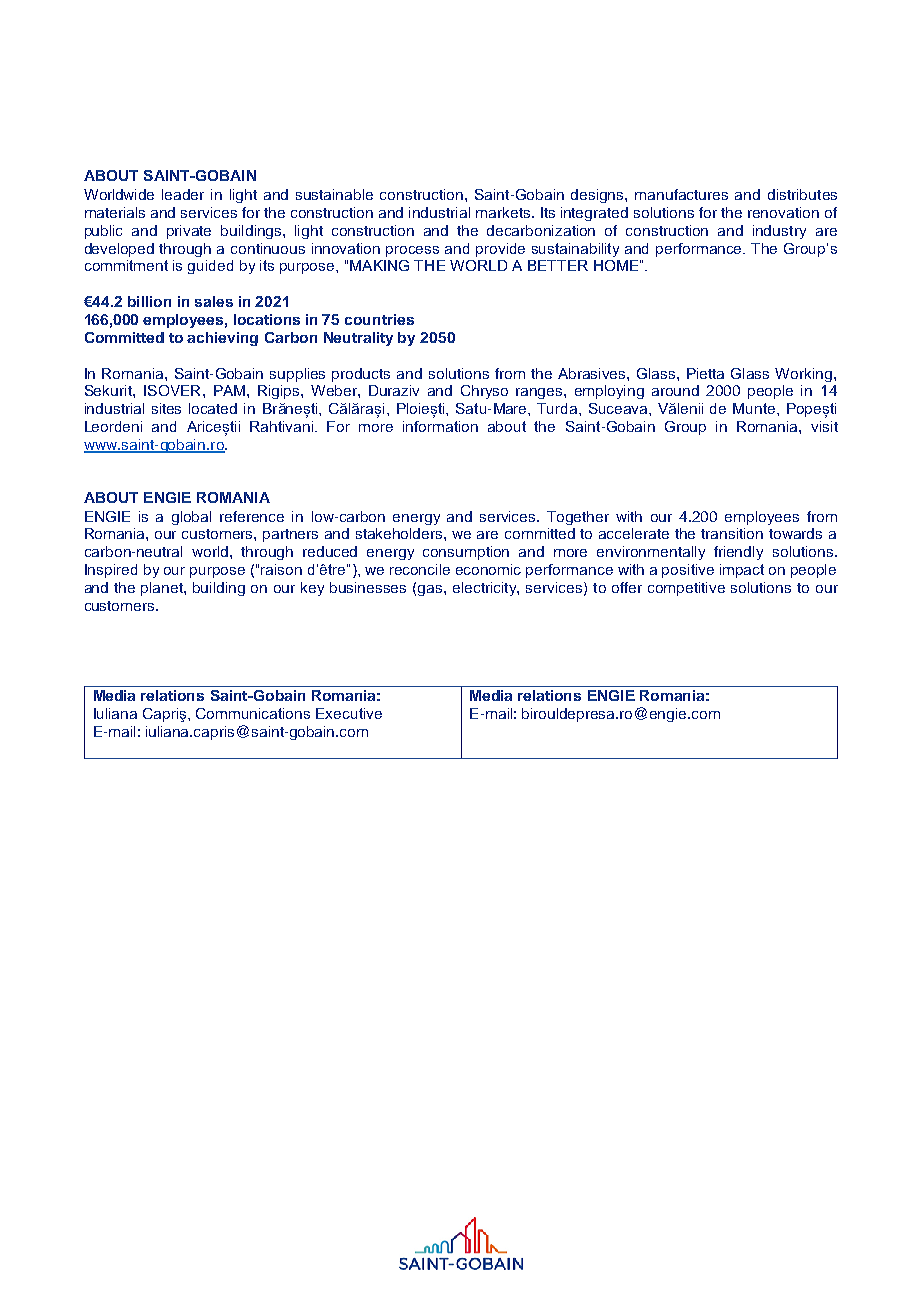 Image resolution: width=924 pixels, height=1308 pixels. What do you see at coordinates (349, 713) in the page?
I see `Executive` at bounding box center [349, 713].
